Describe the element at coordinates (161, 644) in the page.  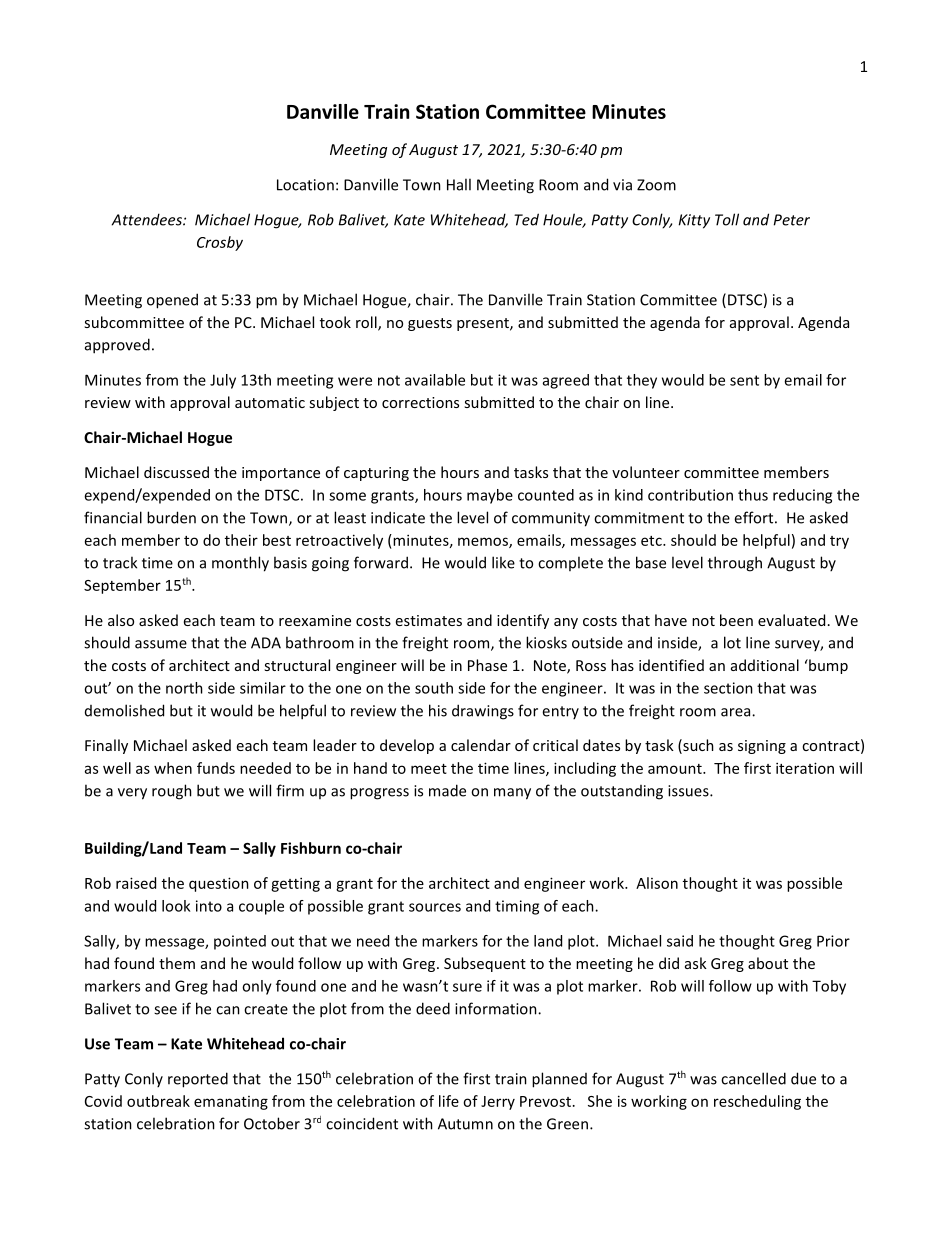
I see `assume` at that location.
